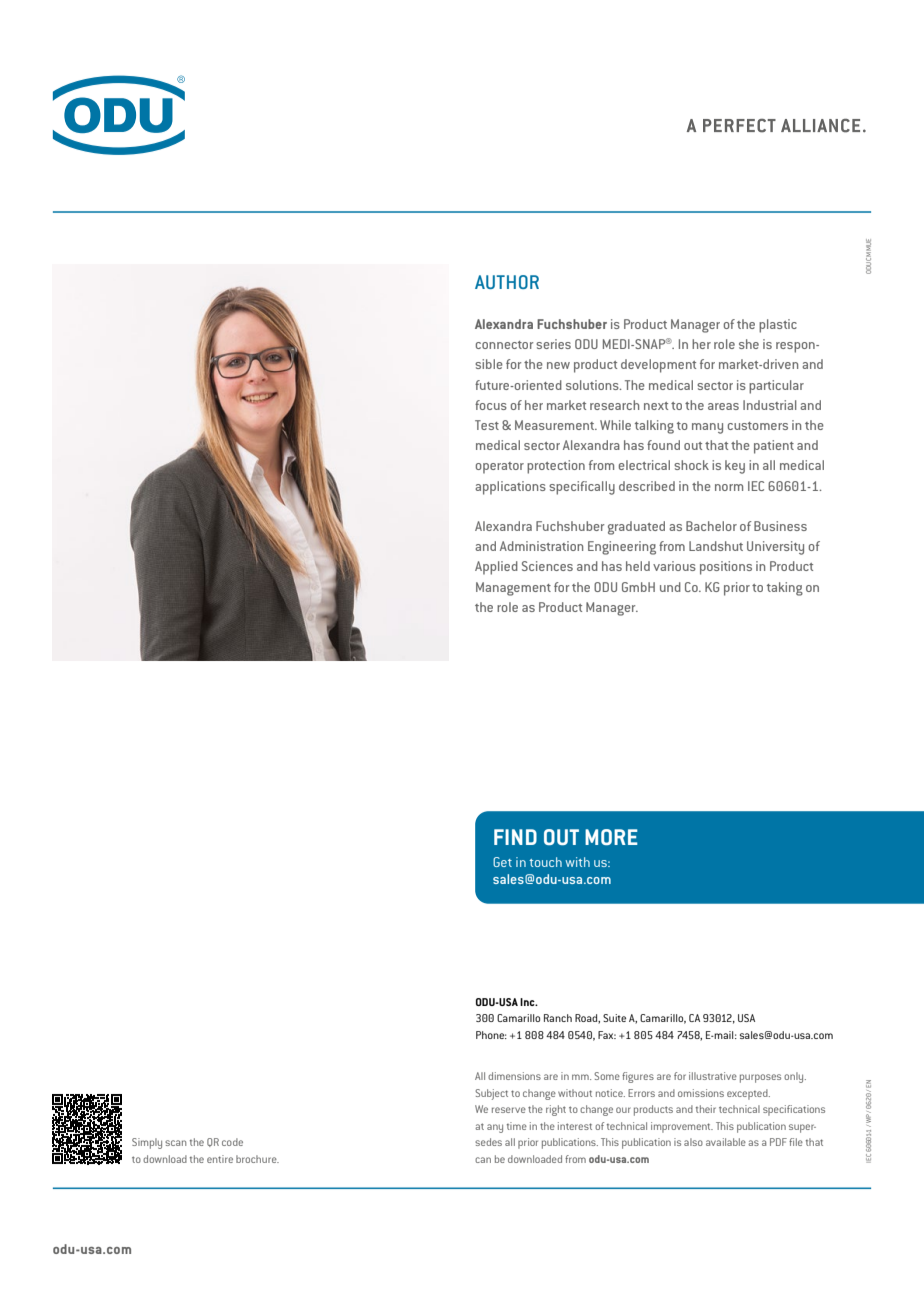  I want to click on Test, so click(487, 425).
